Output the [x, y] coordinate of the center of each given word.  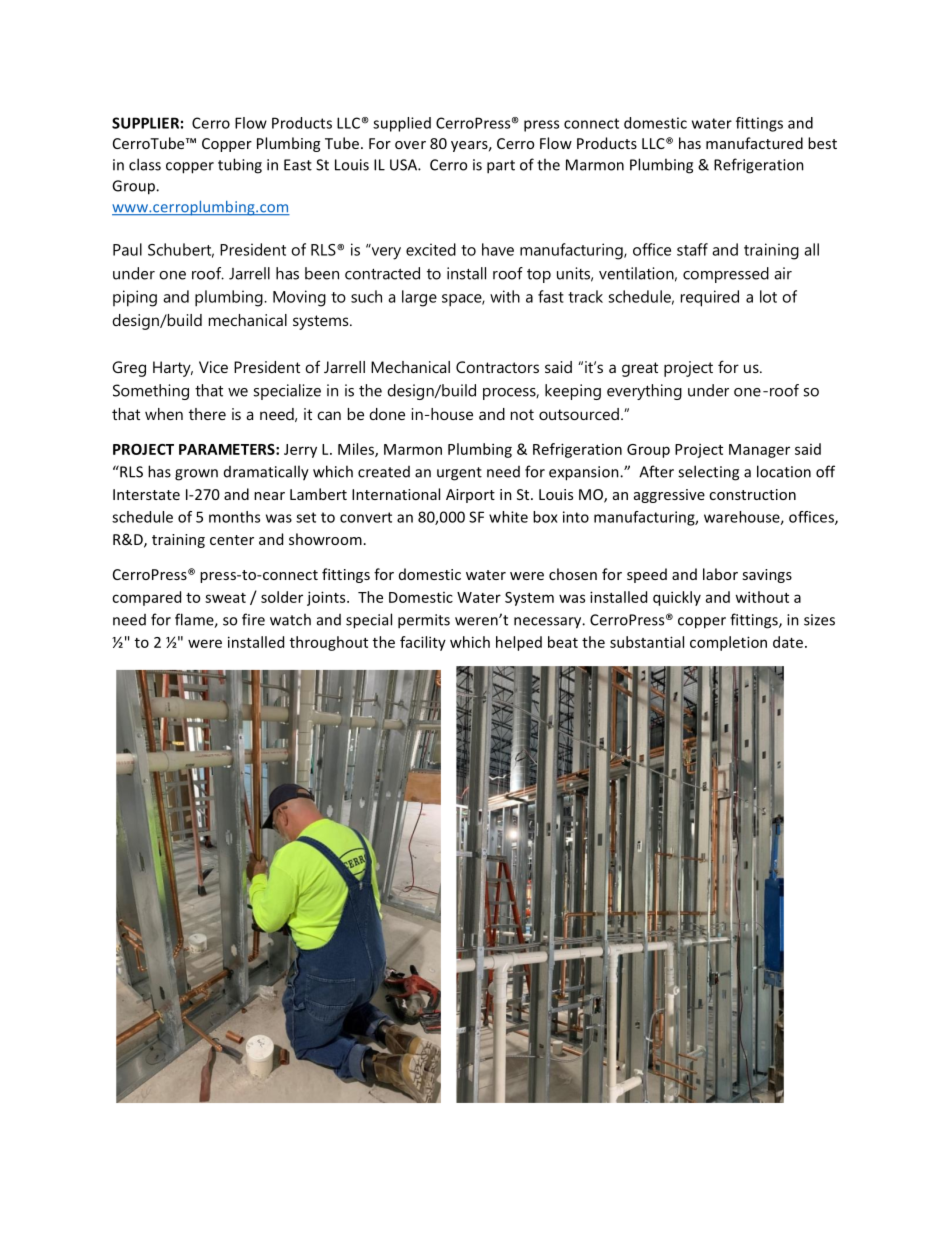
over [410, 145]
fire [253, 619]
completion [728, 643]
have [498, 249]
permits [424, 621]
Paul [127, 249]
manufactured [754, 143]
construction [752, 494]
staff [692, 249]
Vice [213, 367]
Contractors [497, 367]
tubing [240, 166]
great [640, 369]
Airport [470, 496]
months [234, 517]
